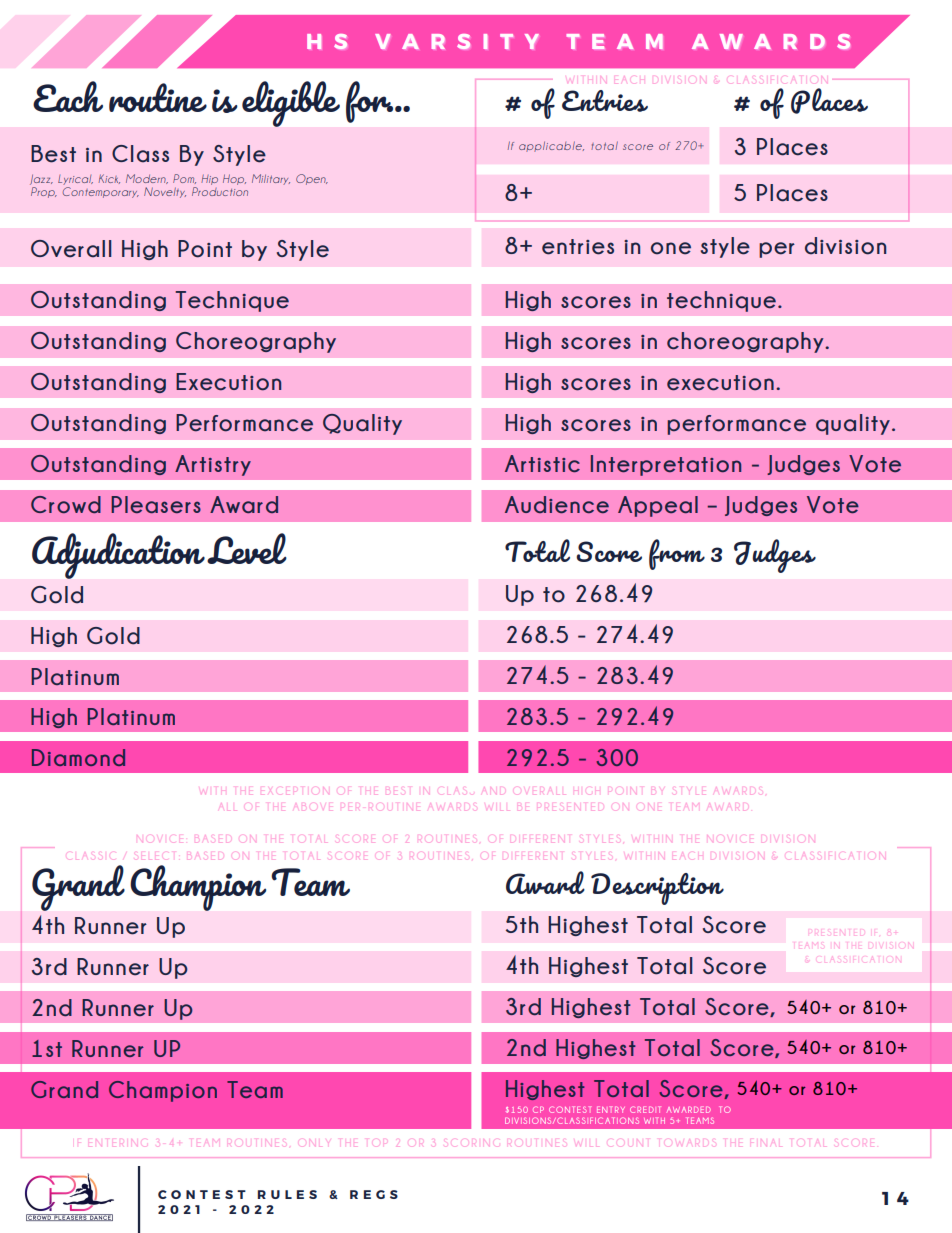  I want to click on Kick, so click(109, 179).
